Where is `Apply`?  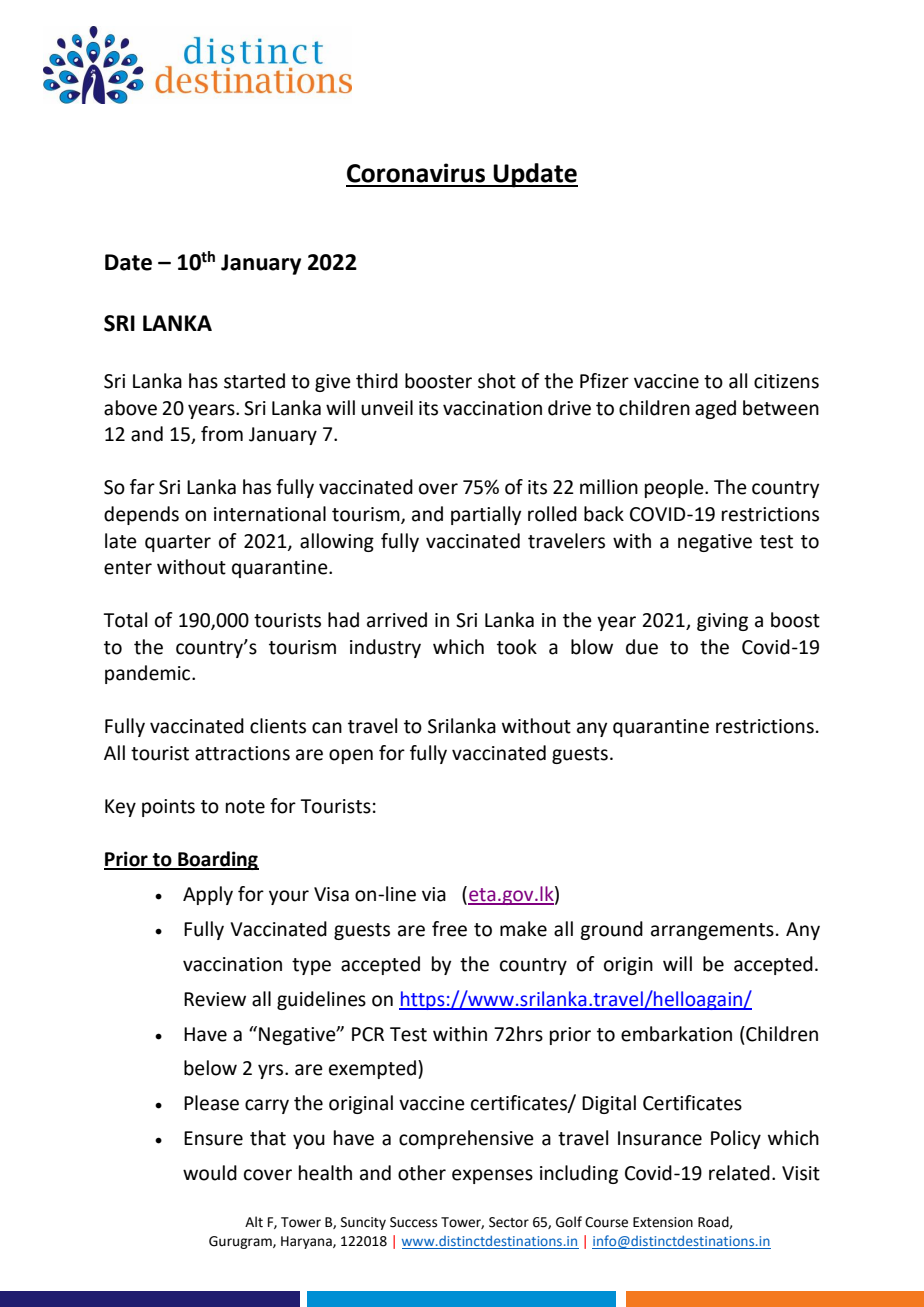
Apply is located at coordinates (208, 895).
